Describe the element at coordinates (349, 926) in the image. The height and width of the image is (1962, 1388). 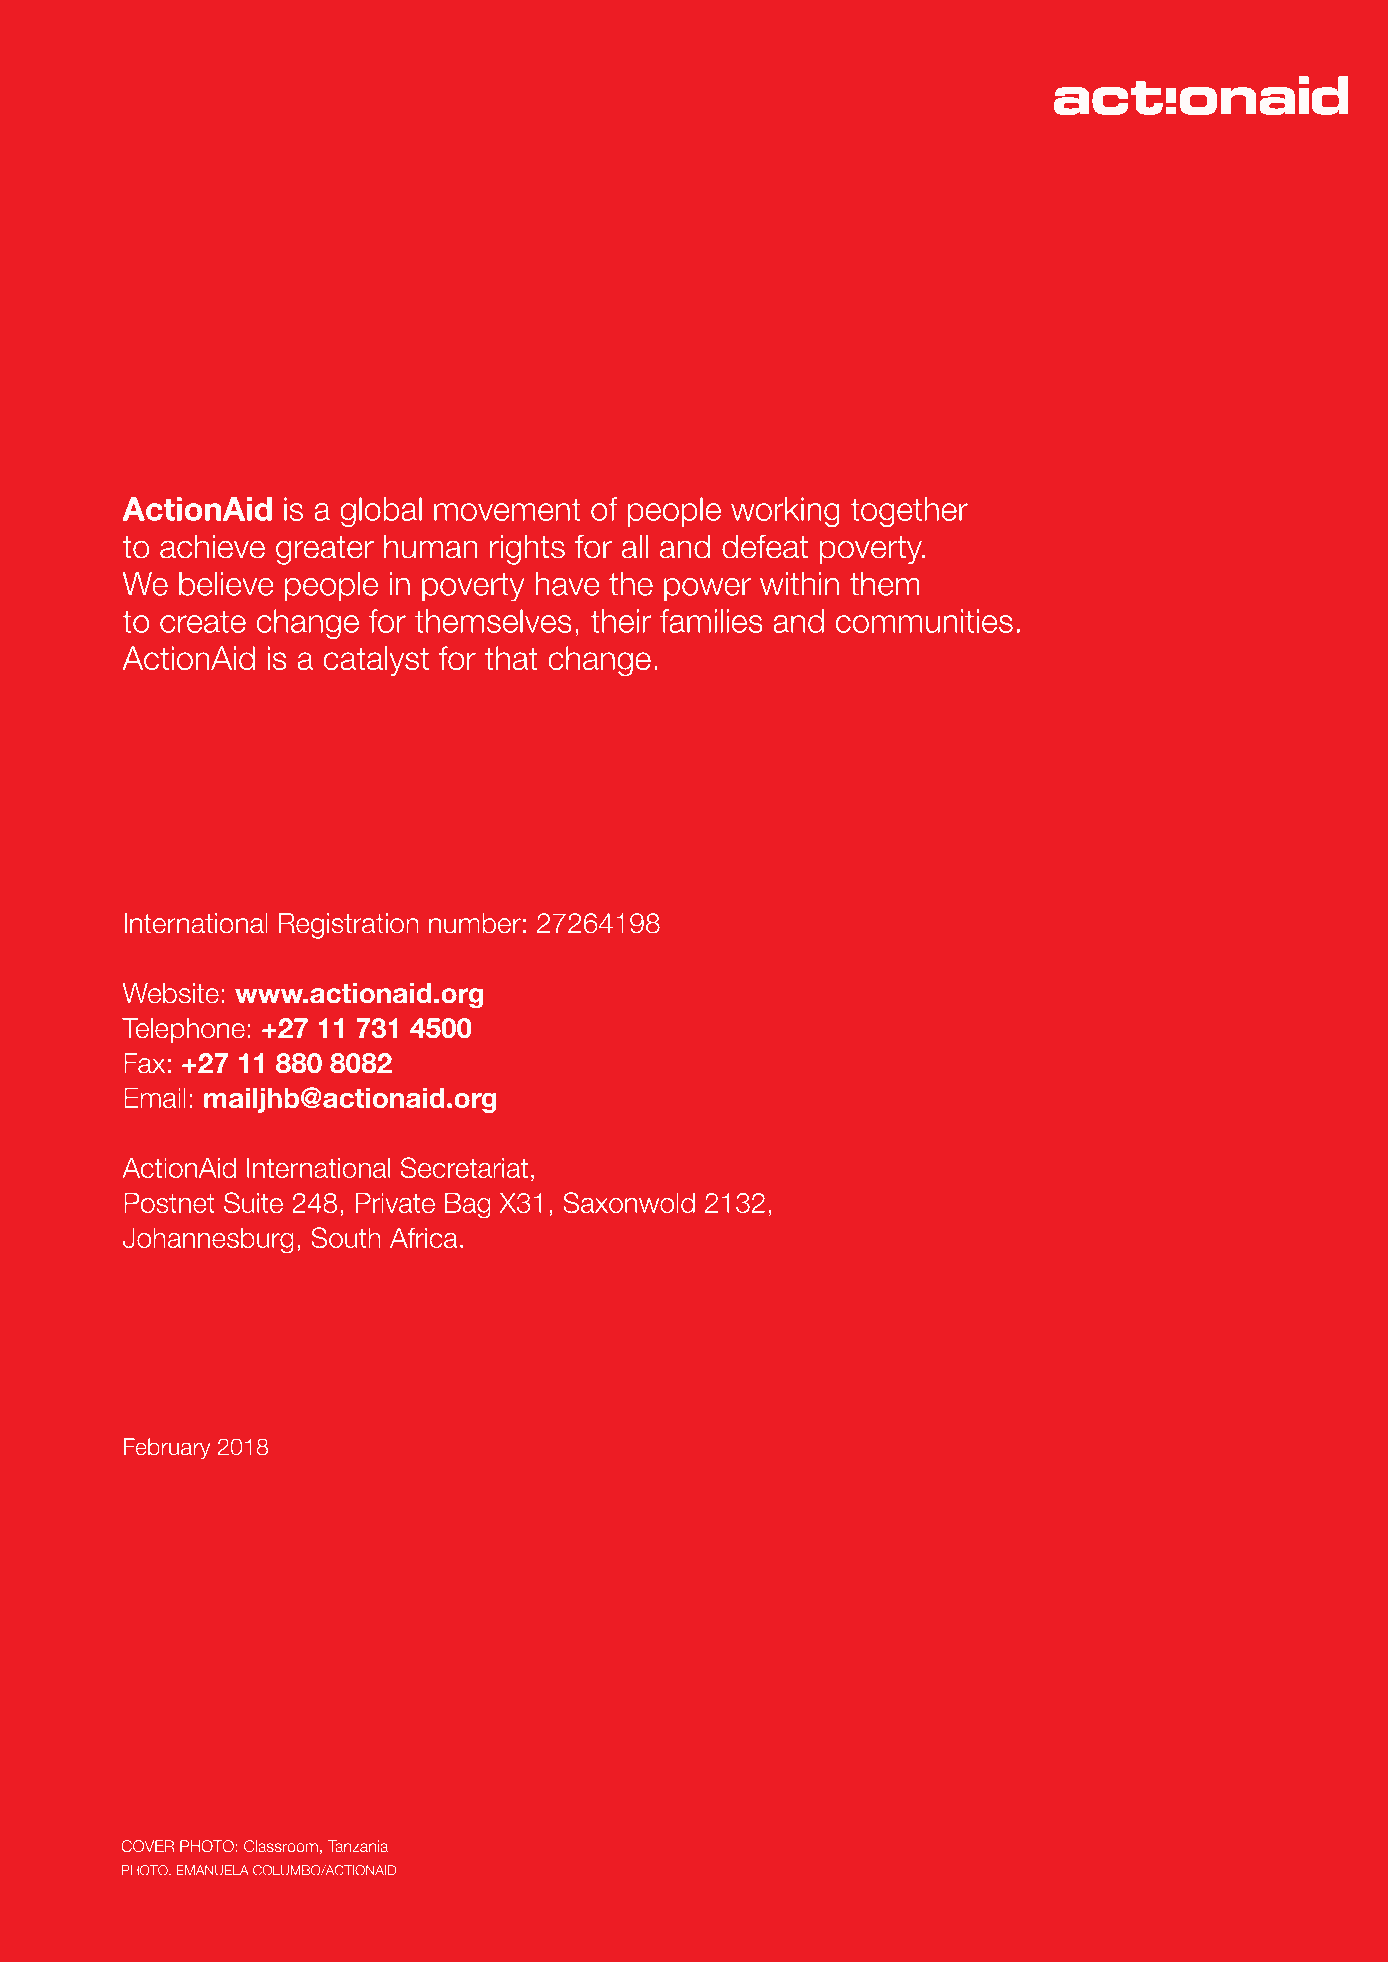
I see `Registration` at that location.
